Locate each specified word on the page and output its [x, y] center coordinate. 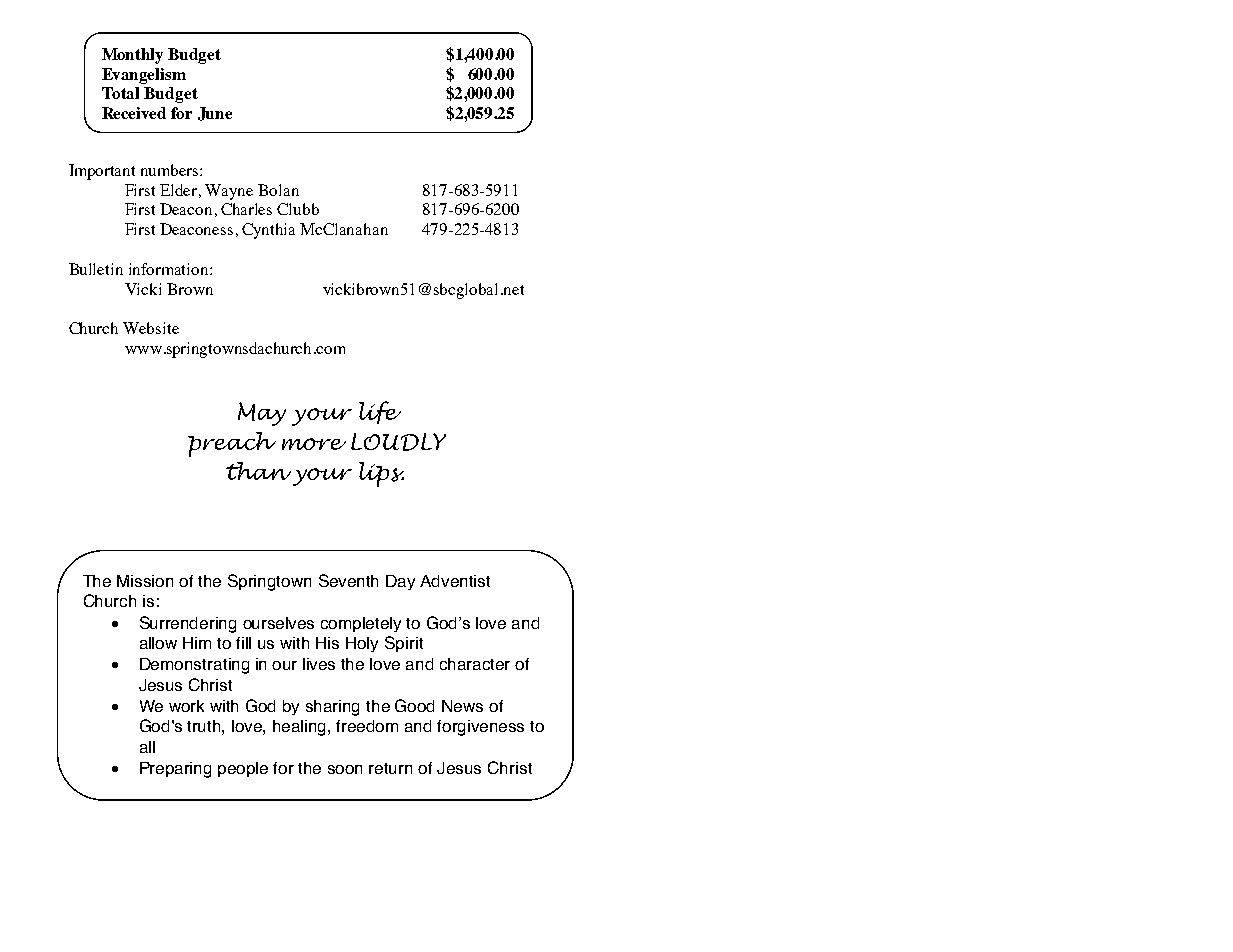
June [215, 114]
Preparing [175, 770]
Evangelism [144, 76]
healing [301, 728]
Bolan [278, 190]
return [390, 768]
